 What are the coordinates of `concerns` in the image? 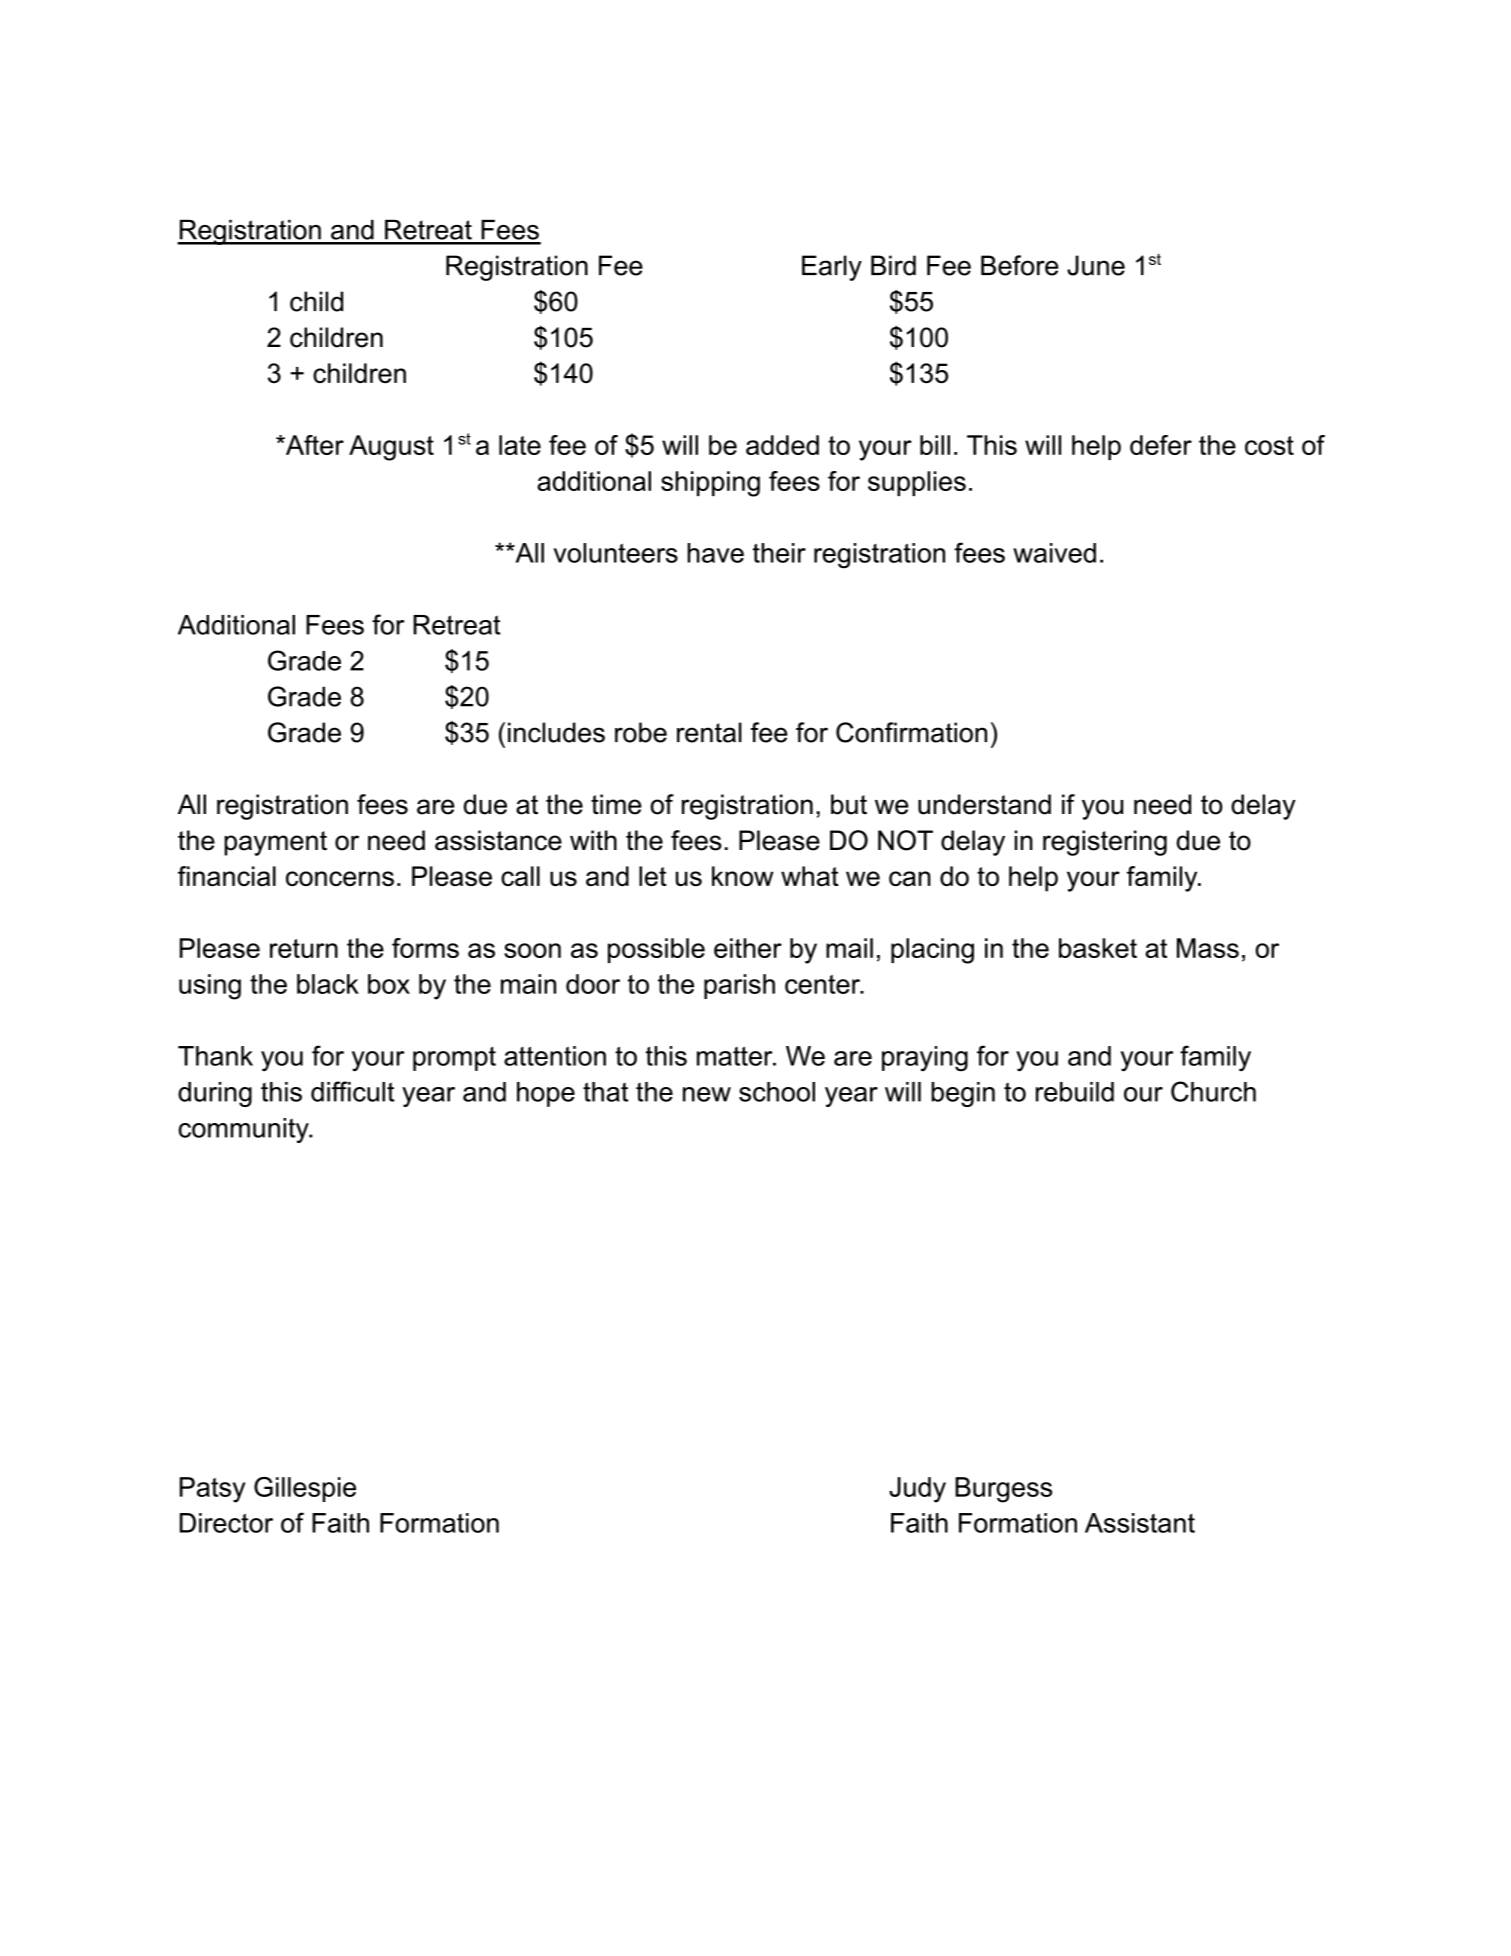 It's located at (340, 878).
